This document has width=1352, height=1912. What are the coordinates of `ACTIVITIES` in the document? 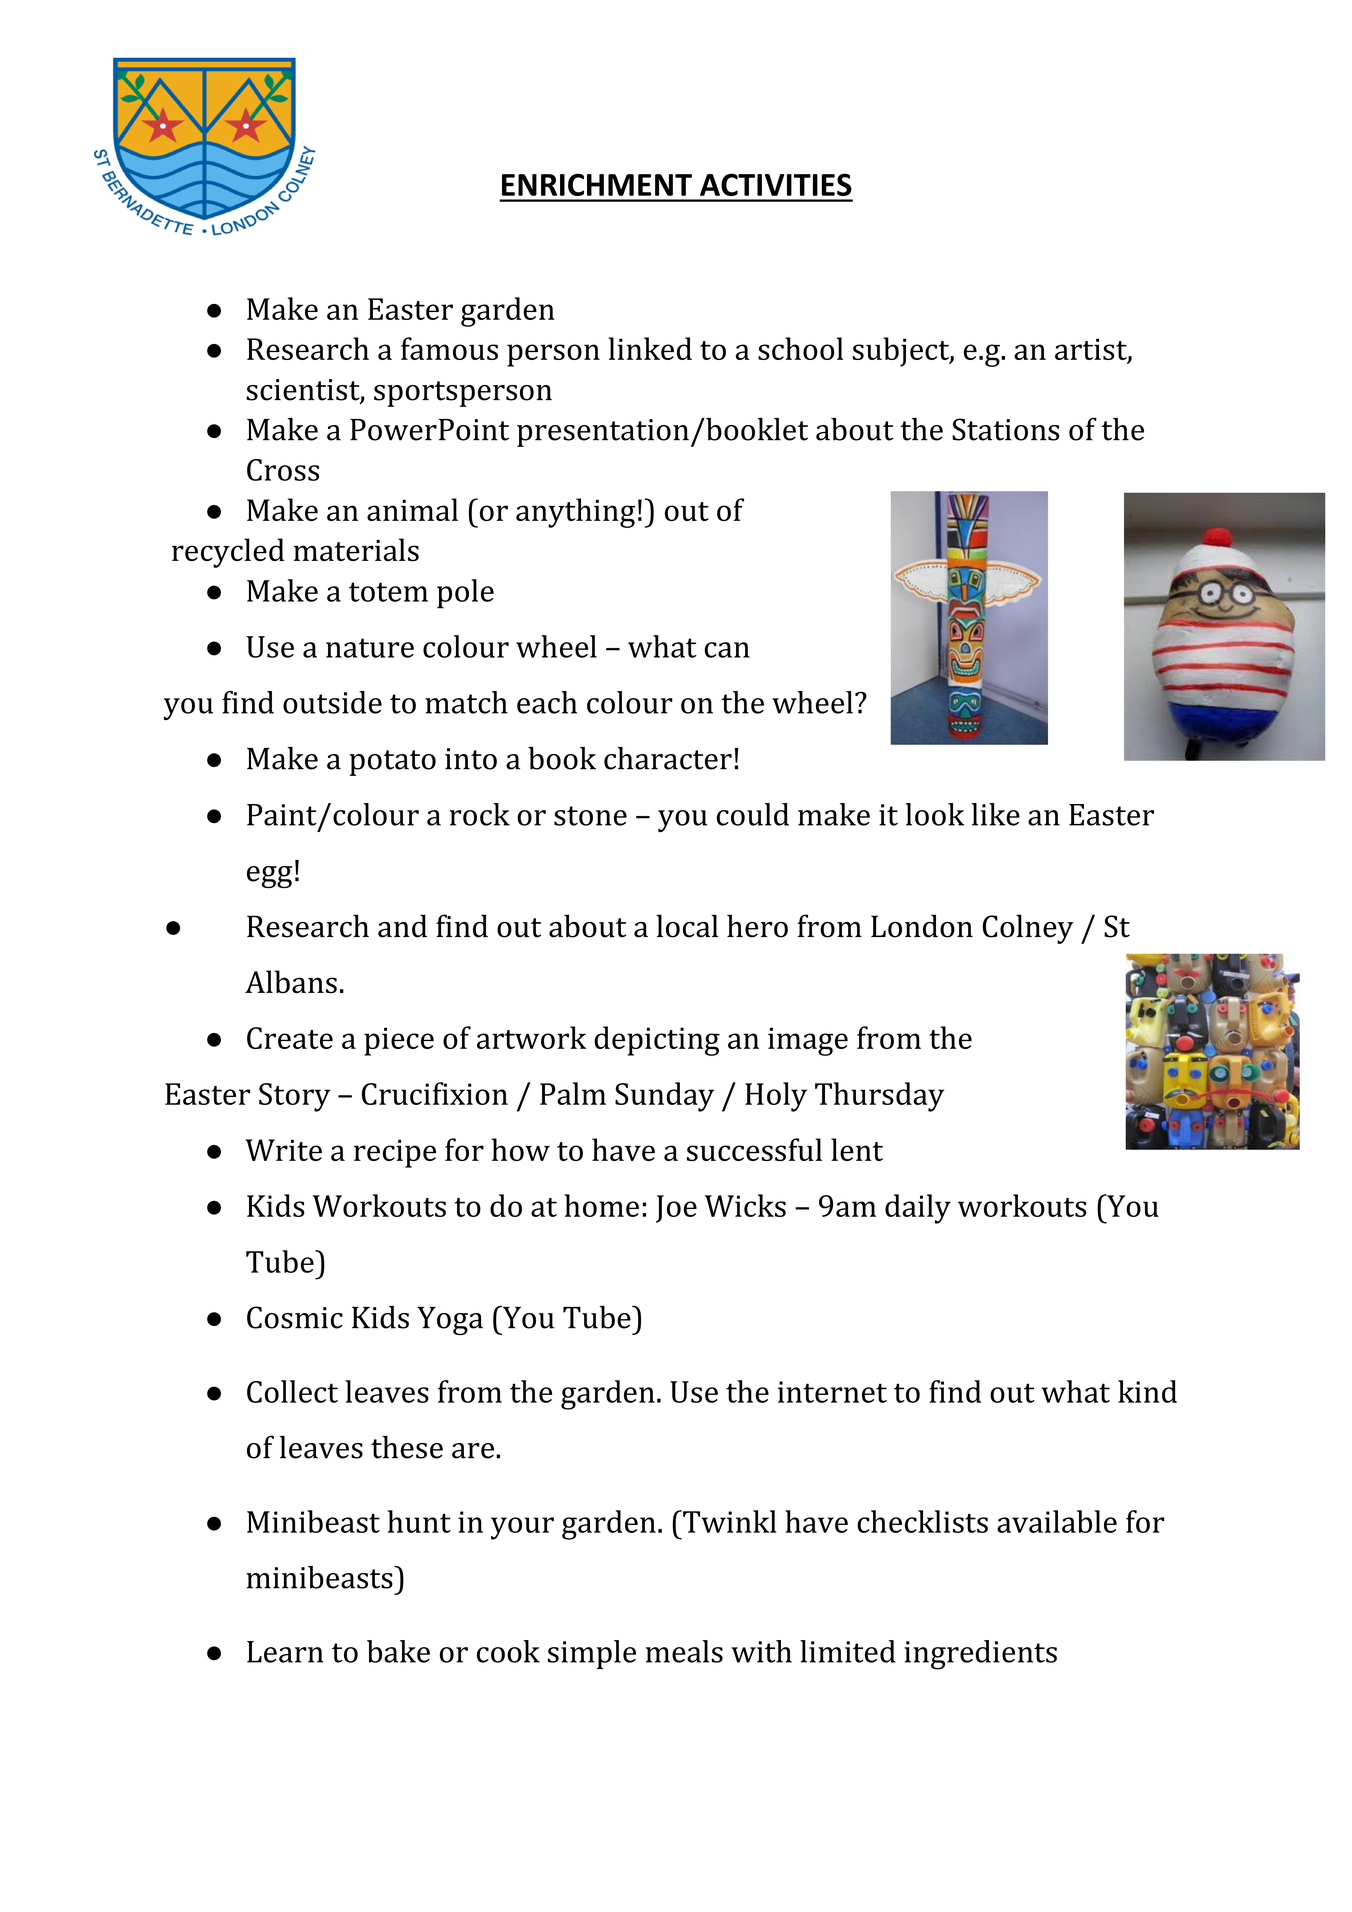 It's located at (776, 184).
